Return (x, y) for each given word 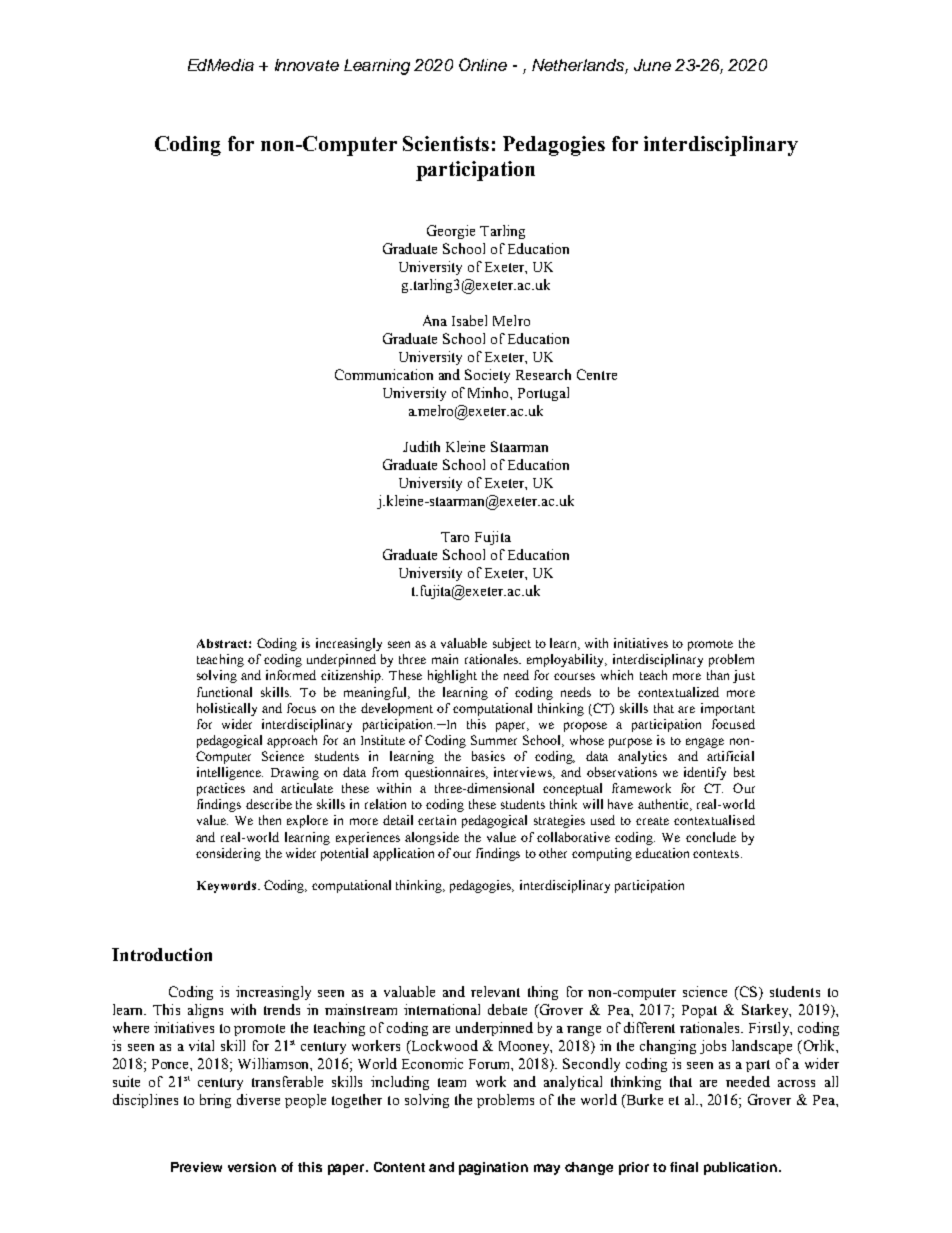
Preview (196, 1167)
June (652, 65)
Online (483, 64)
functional (224, 692)
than (718, 675)
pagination (493, 1168)
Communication (384, 374)
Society (487, 376)
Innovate (307, 65)
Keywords (228, 887)
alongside (432, 838)
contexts (717, 854)
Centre (597, 374)
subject (512, 644)
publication (740, 1168)
